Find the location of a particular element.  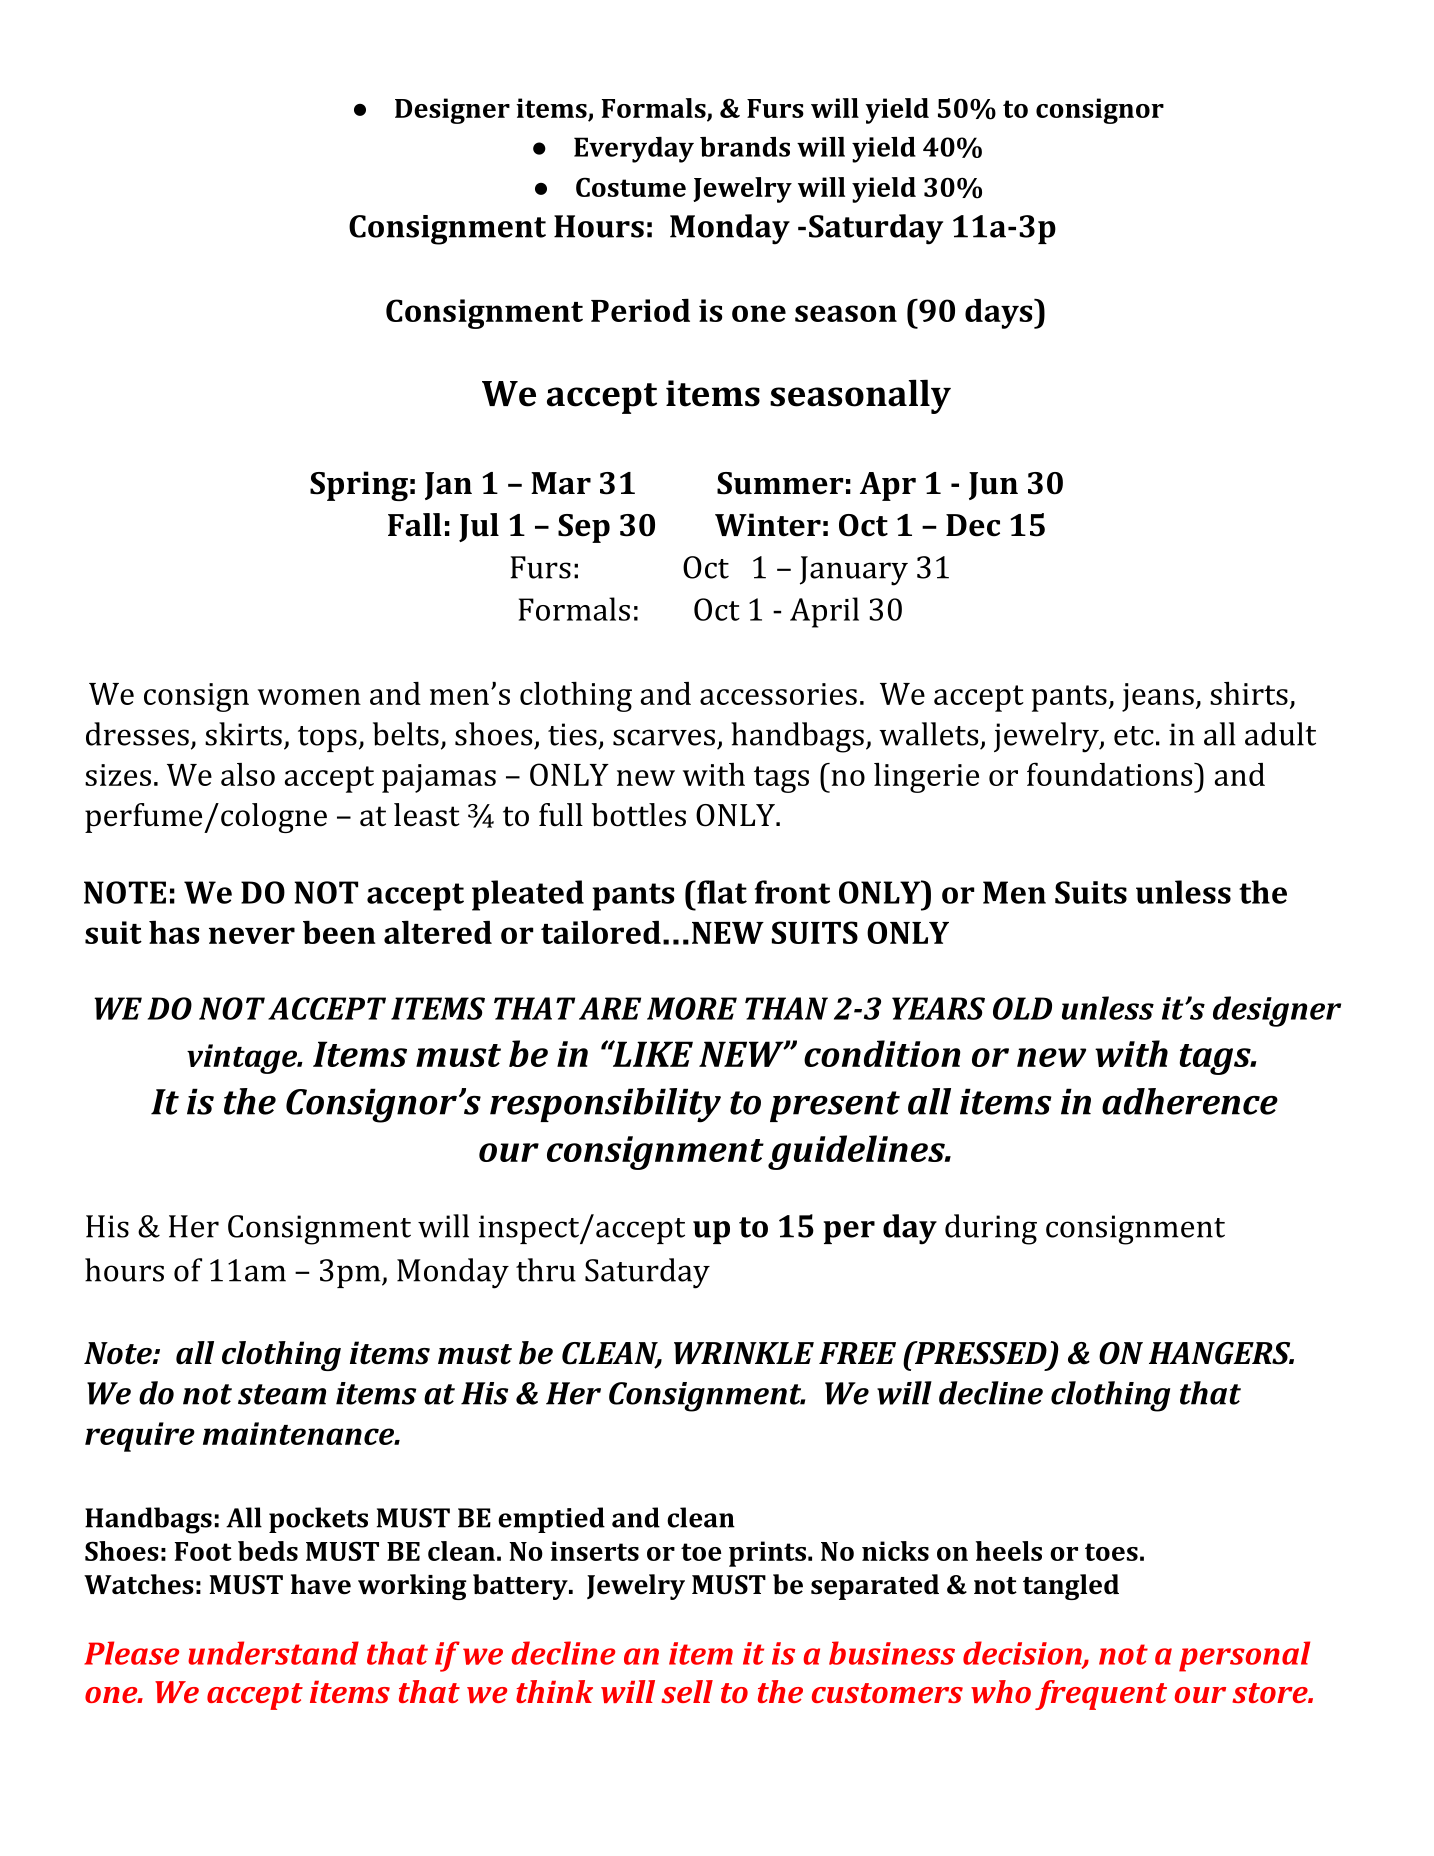

Winter is located at coordinates (768, 525).
